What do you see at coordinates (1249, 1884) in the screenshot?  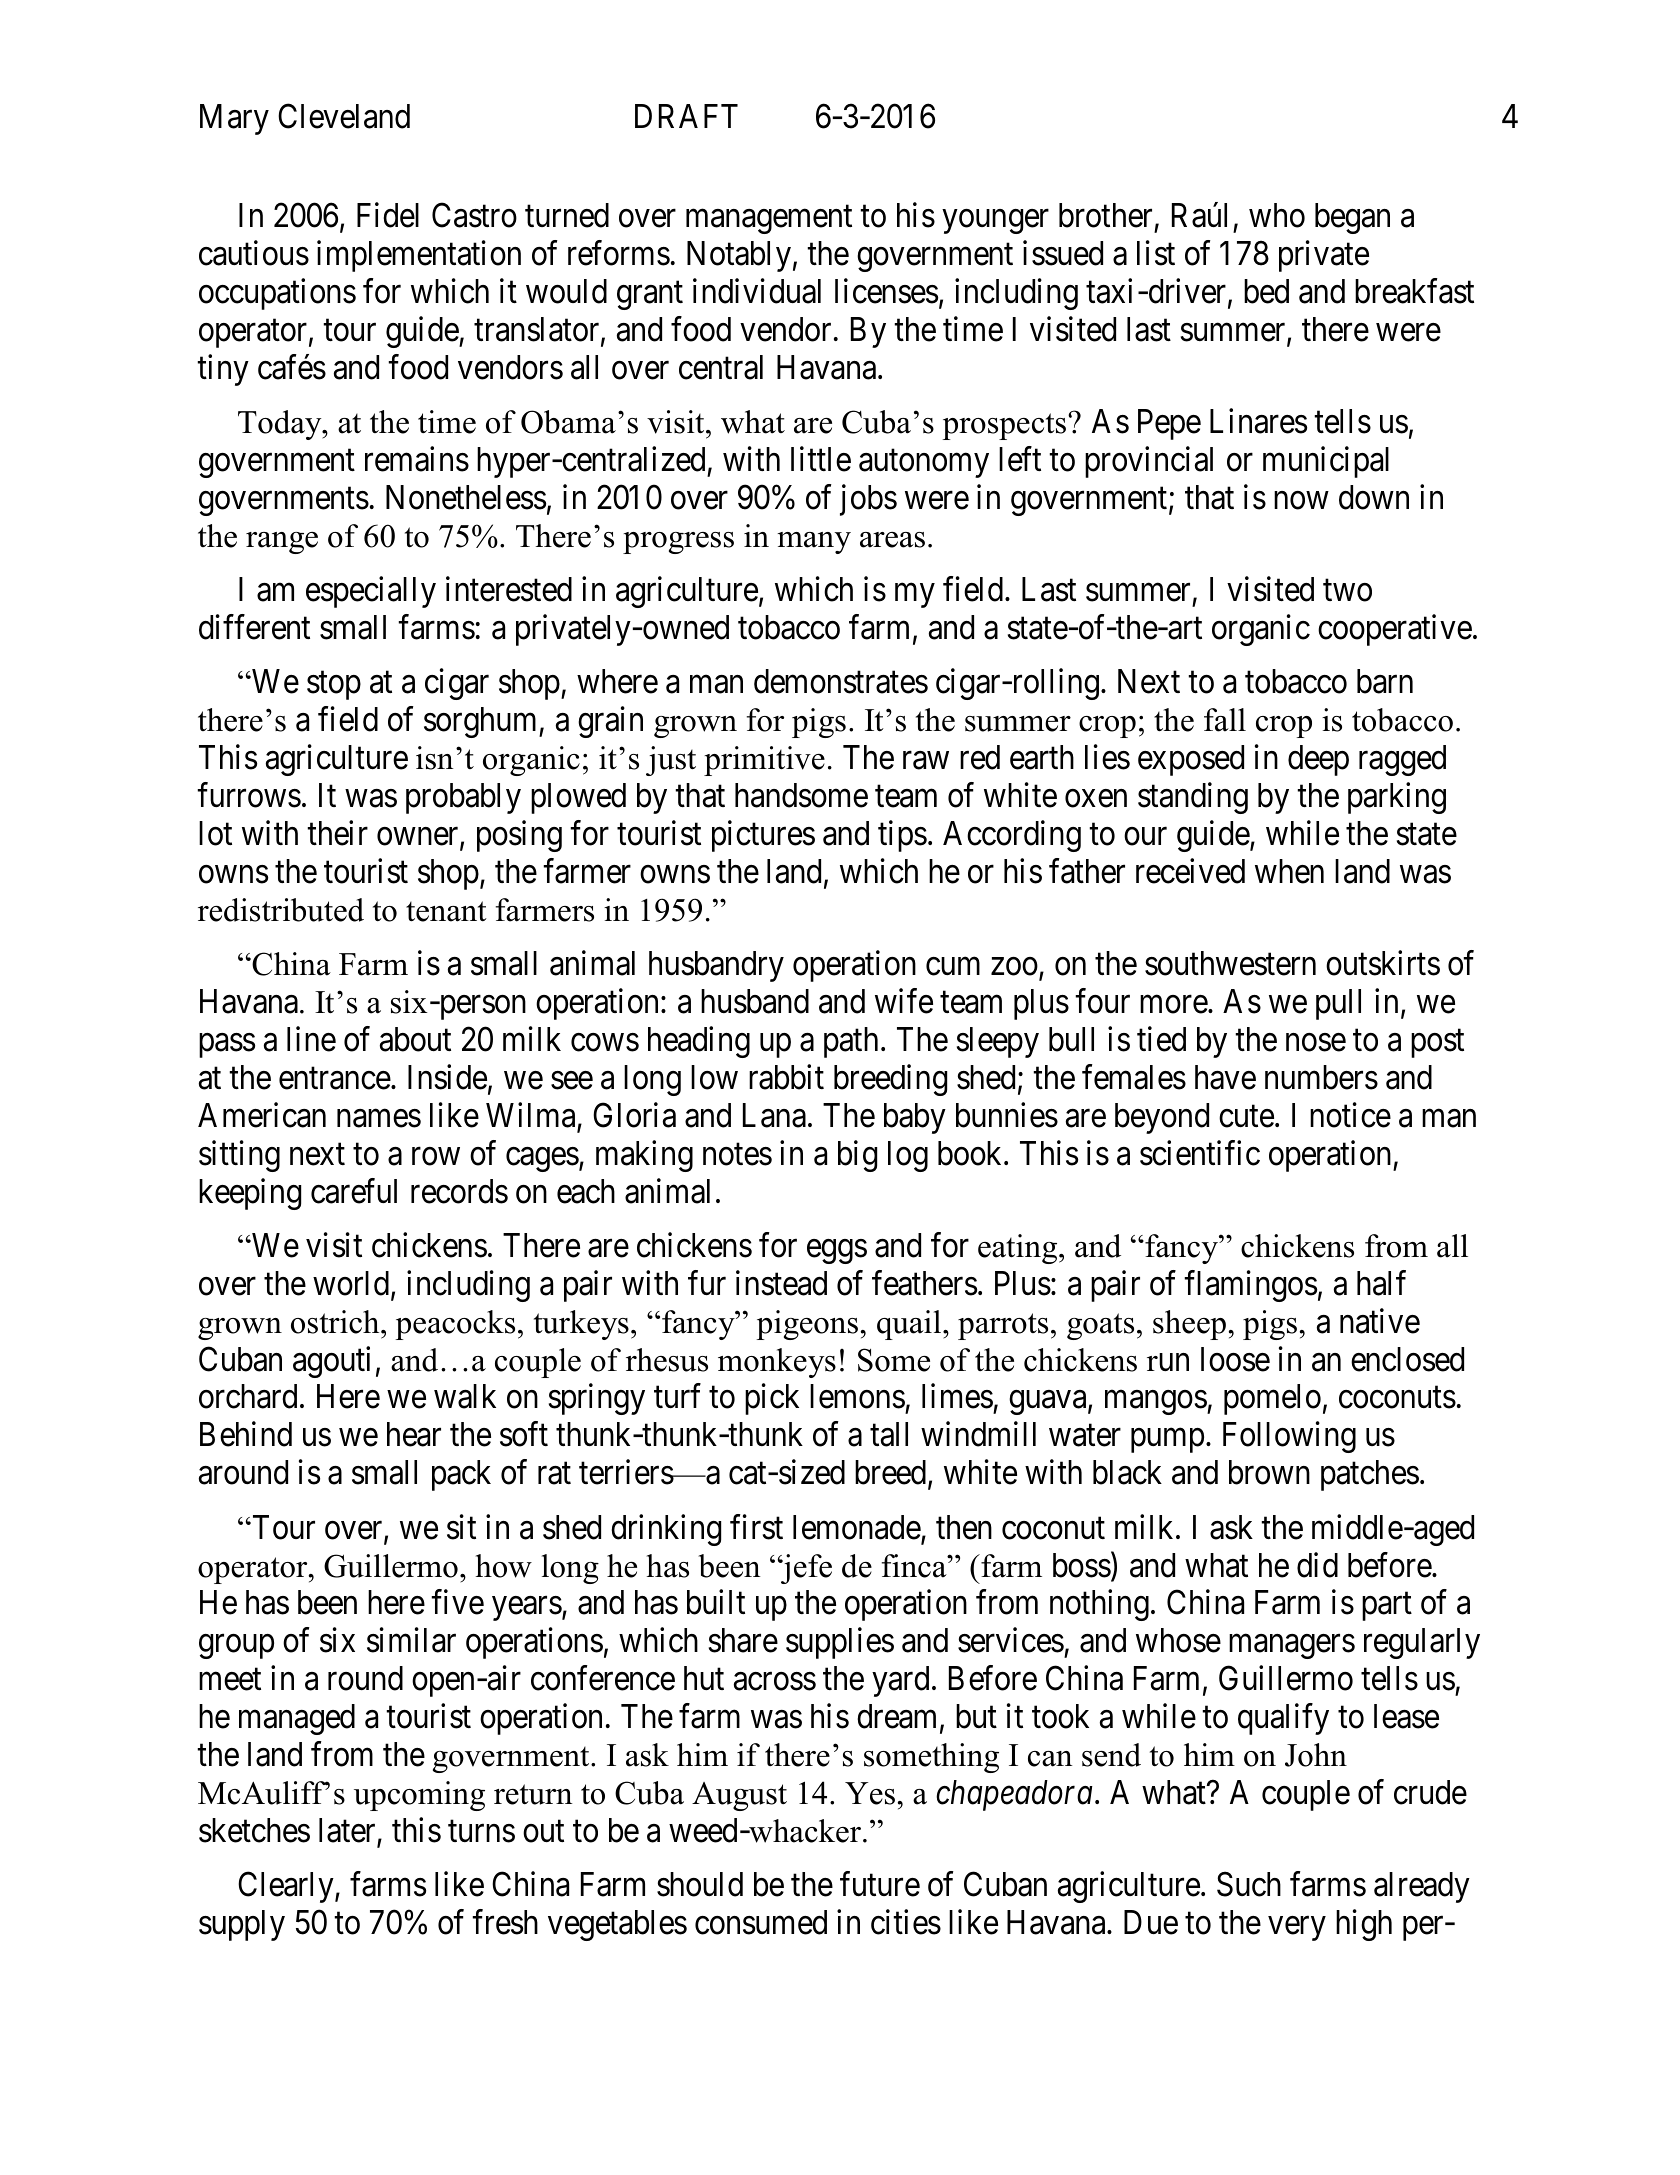 I see `Such` at bounding box center [1249, 1884].
